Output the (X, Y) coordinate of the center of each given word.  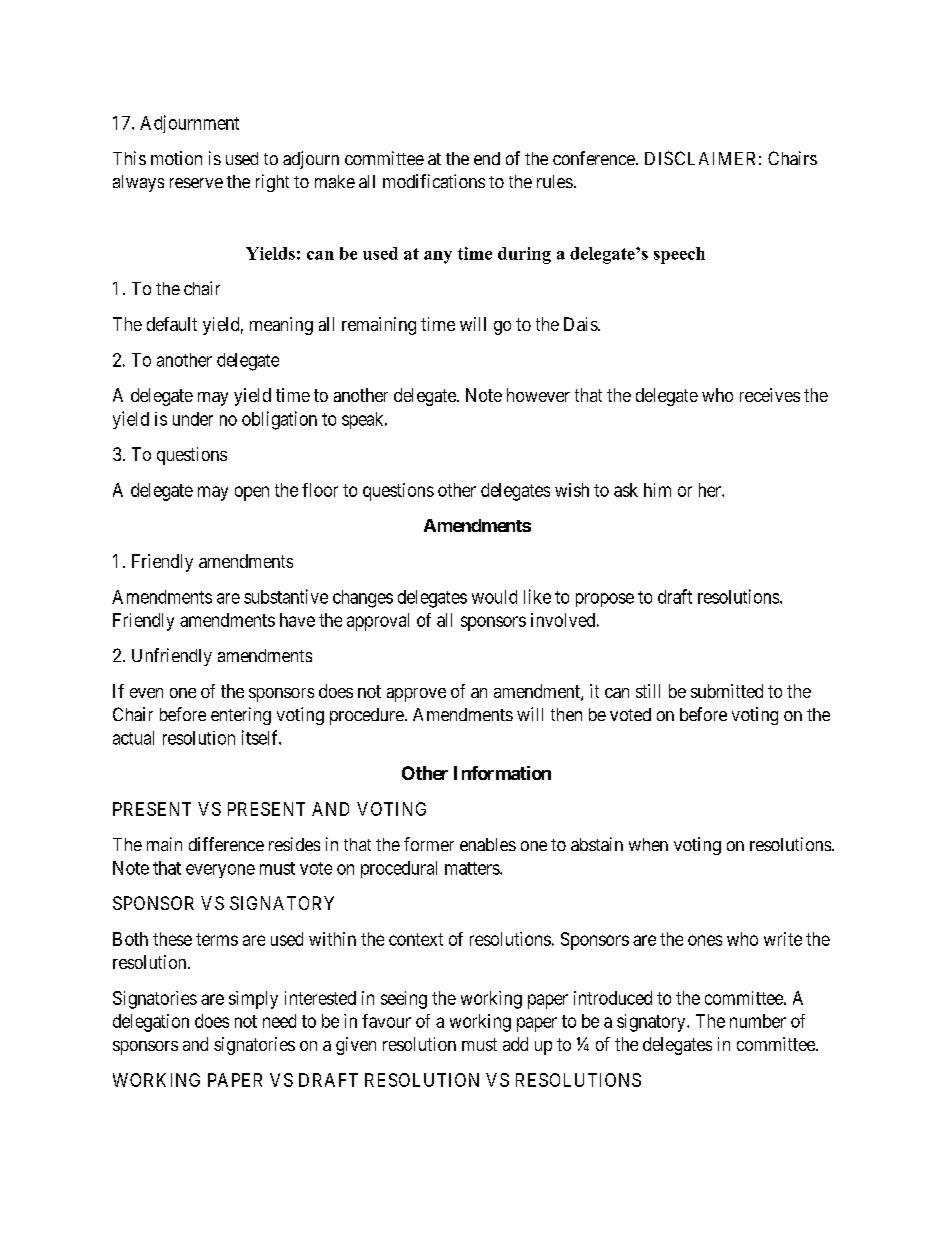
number (758, 1021)
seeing (404, 1000)
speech (679, 255)
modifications (434, 181)
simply (253, 1000)
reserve (196, 183)
